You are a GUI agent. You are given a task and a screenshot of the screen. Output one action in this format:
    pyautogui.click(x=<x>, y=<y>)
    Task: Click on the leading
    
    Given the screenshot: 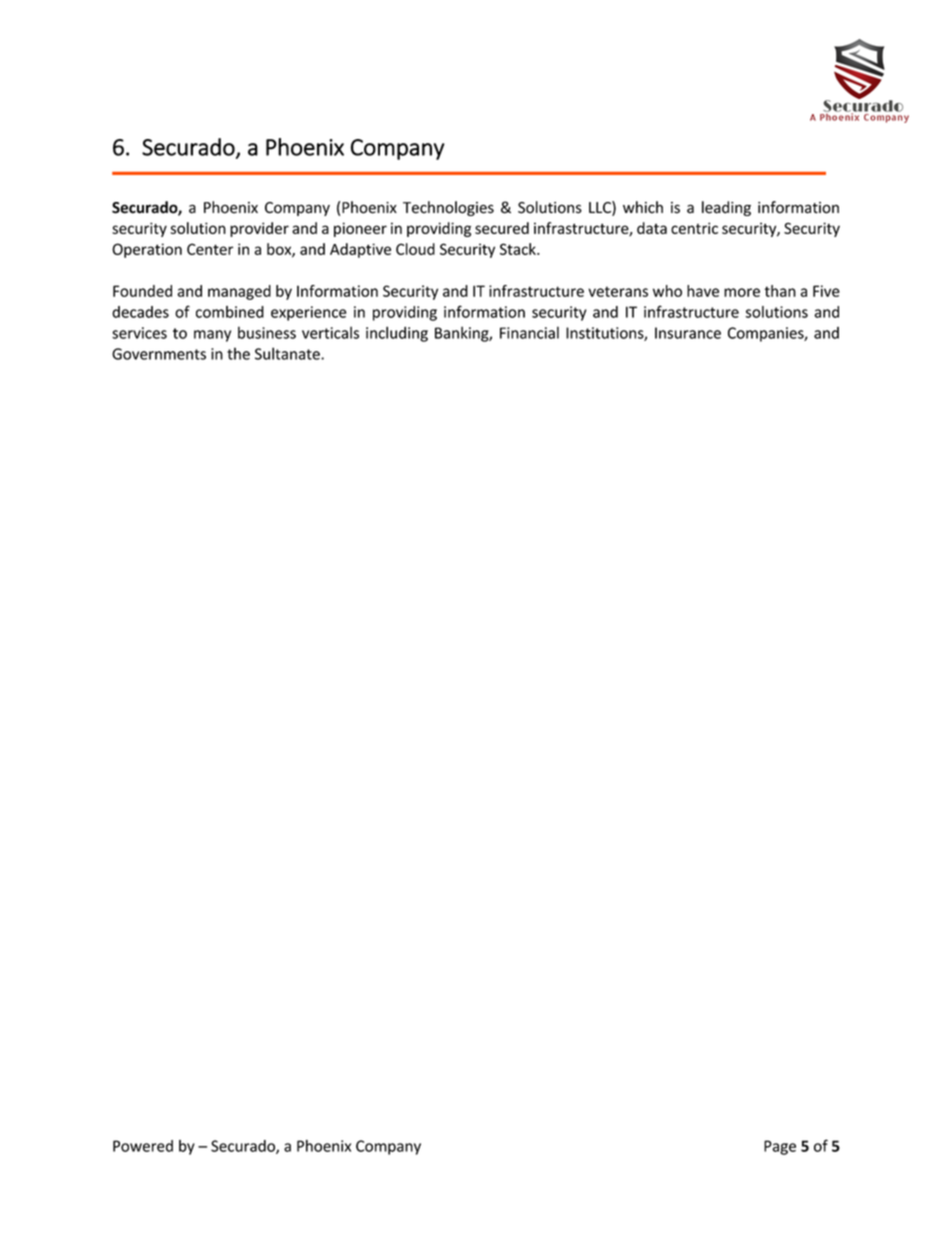 What is the action you would take?
    pyautogui.click(x=726, y=208)
